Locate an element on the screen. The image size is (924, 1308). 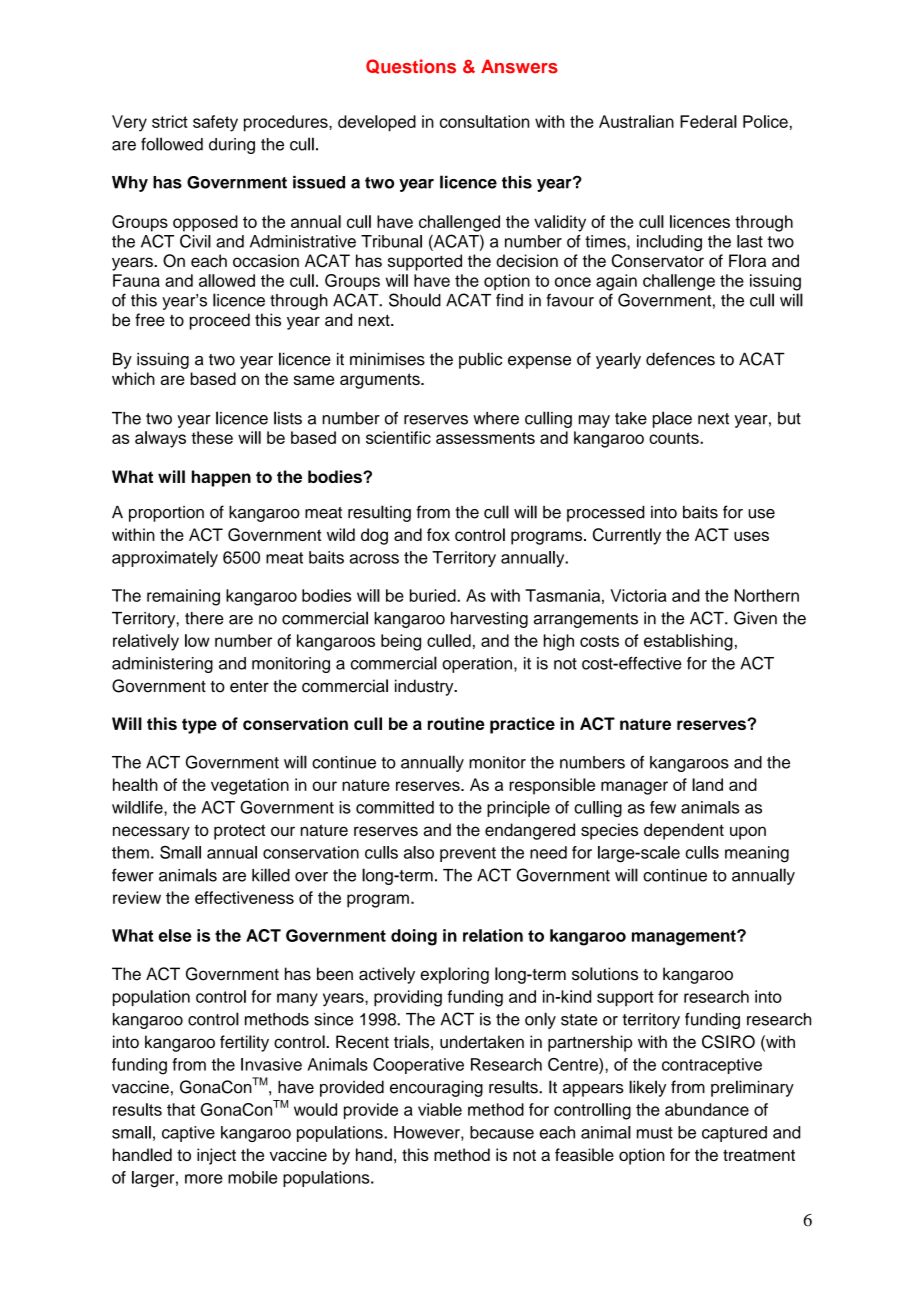
assessments is located at coordinates (485, 438).
